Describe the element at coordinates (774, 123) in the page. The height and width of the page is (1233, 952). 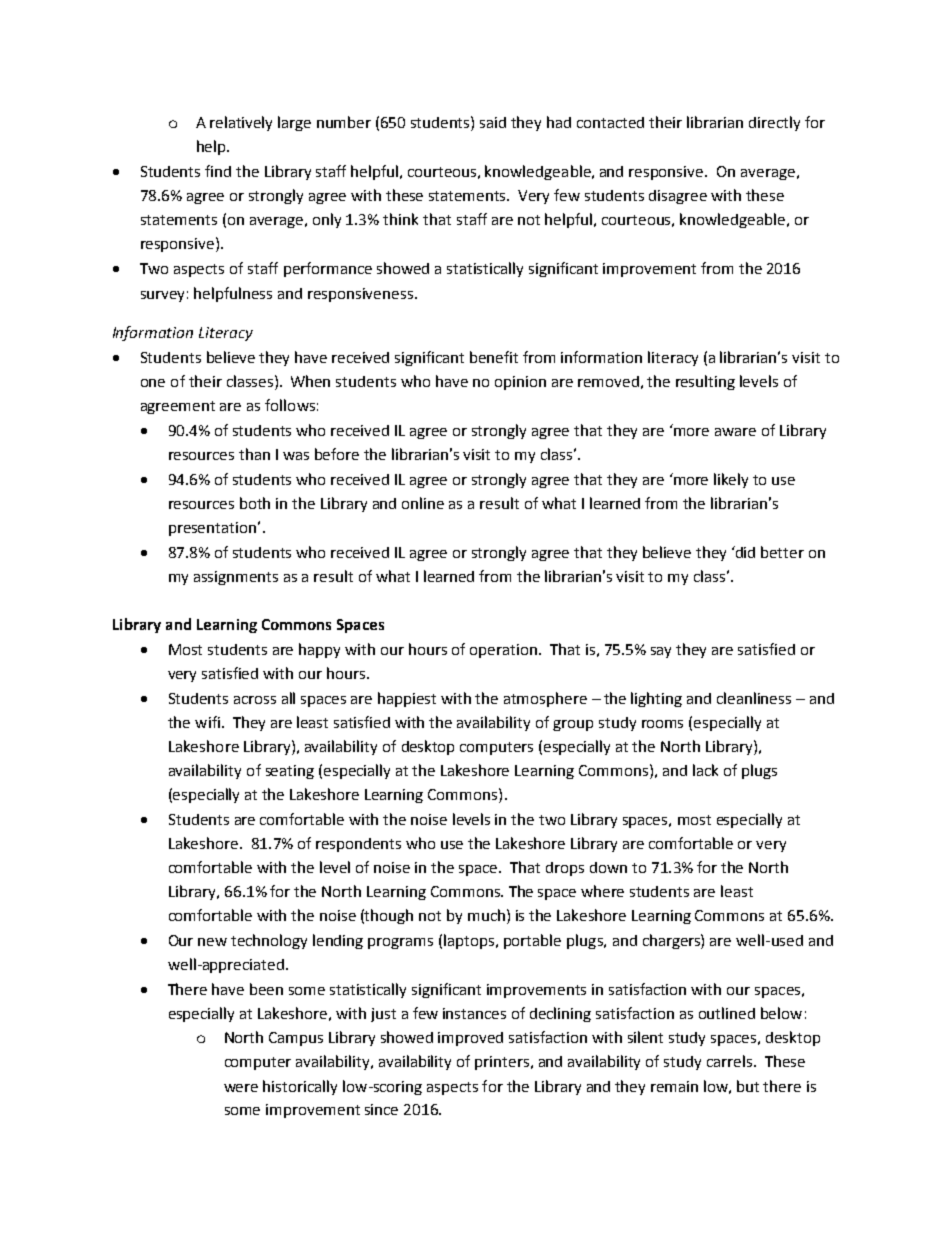
I see `directly` at that location.
